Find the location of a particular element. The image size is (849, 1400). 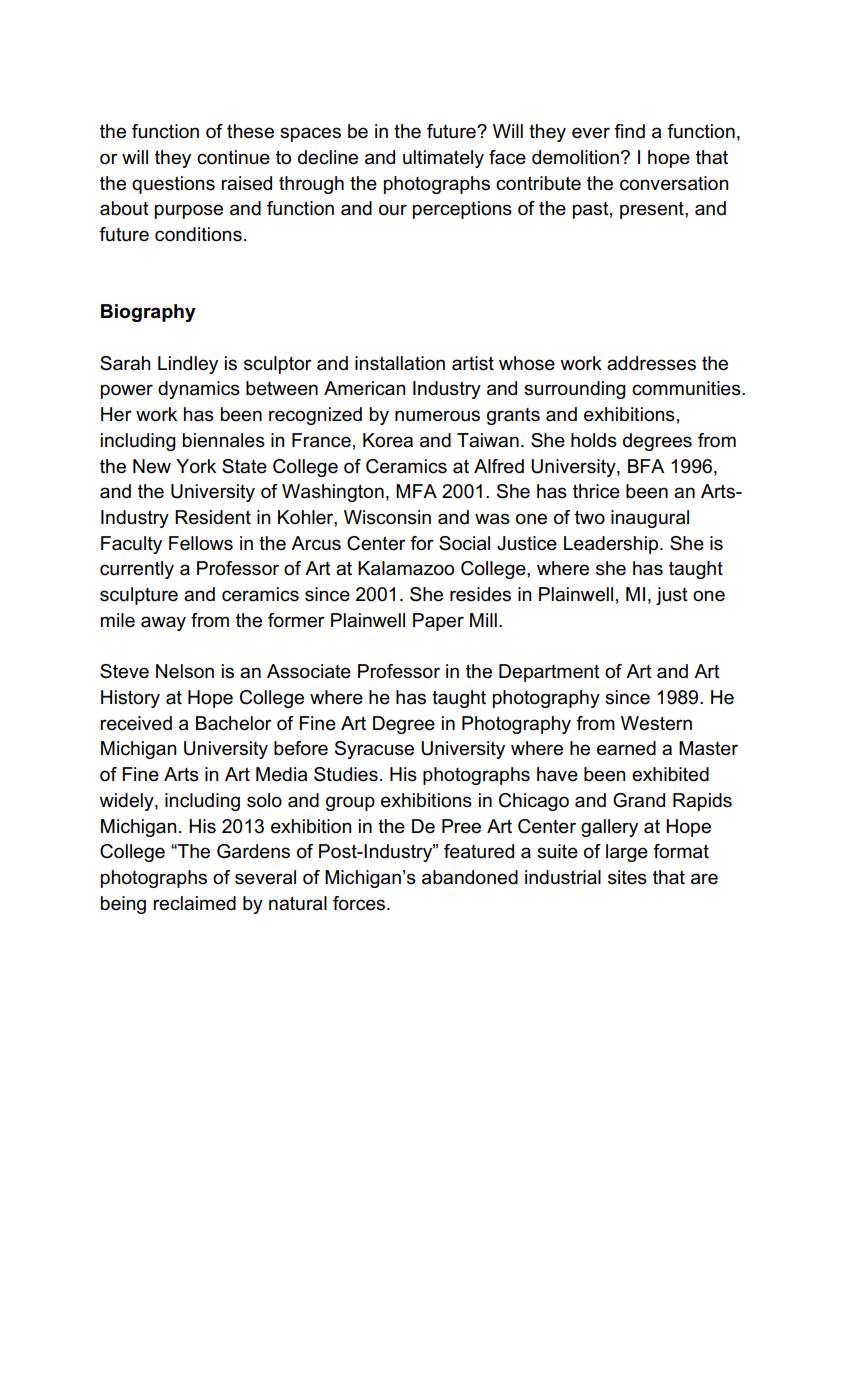

Lindley is located at coordinates (188, 365).
